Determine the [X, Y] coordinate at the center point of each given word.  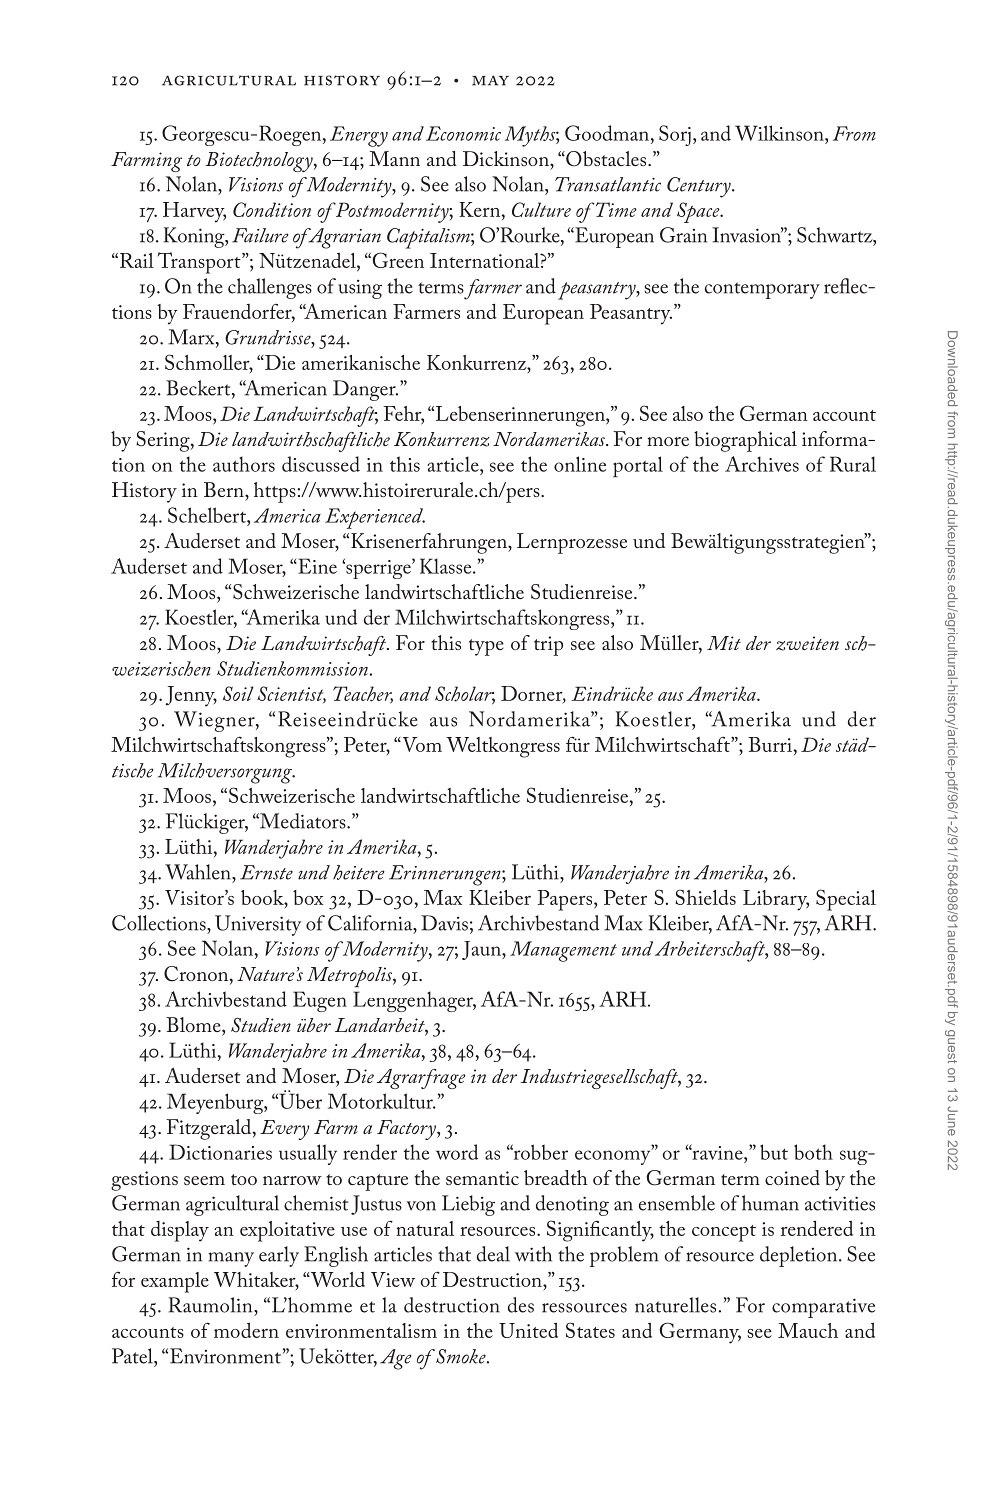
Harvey [194, 212]
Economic [463, 133]
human [770, 1203]
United [528, 1330]
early [279, 1256]
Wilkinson [780, 133]
